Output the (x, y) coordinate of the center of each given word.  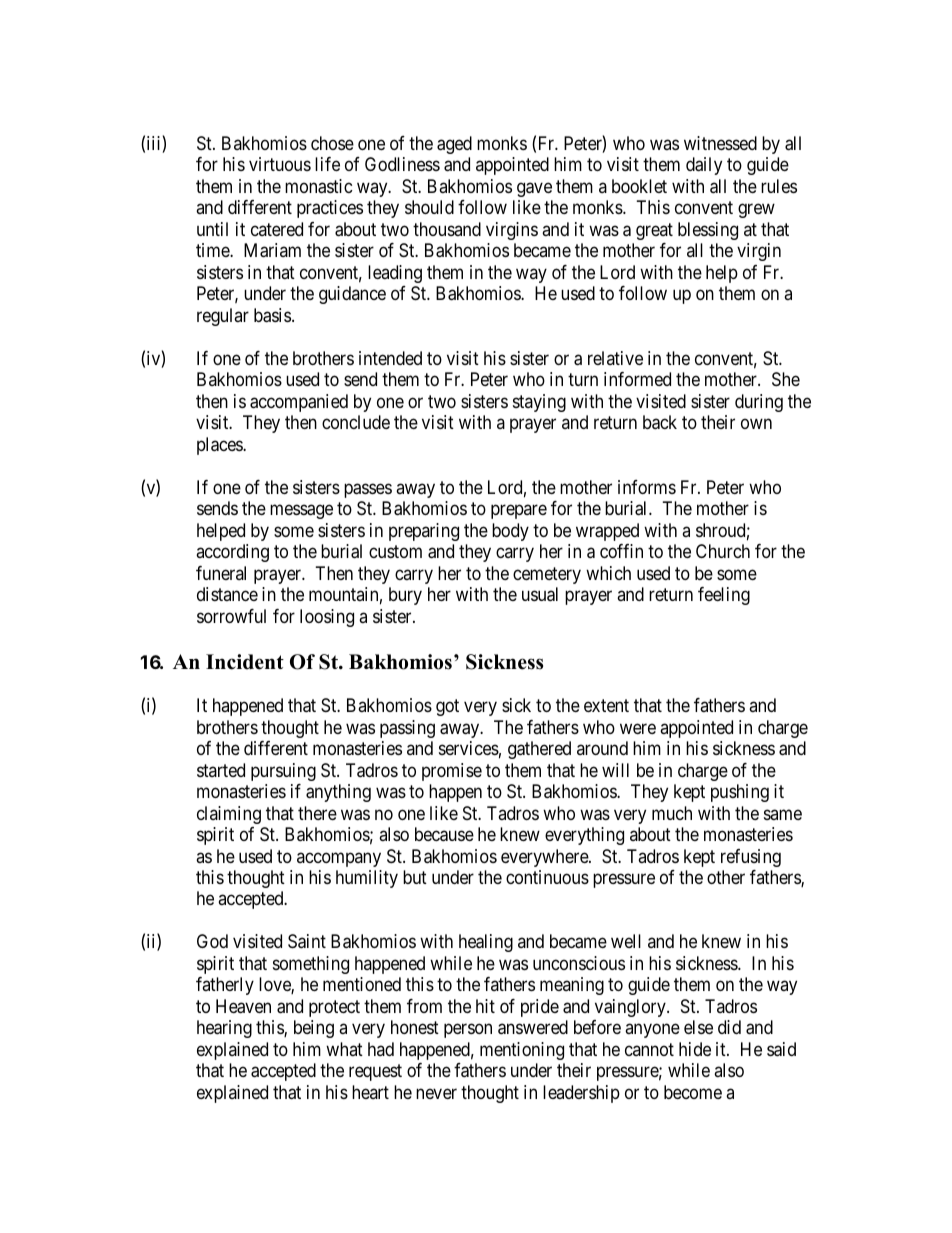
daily (704, 166)
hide (695, 1049)
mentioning (522, 1051)
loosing (327, 618)
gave (534, 189)
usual (540, 594)
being (314, 1029)
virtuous (280, 164)
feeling (724, 596)
